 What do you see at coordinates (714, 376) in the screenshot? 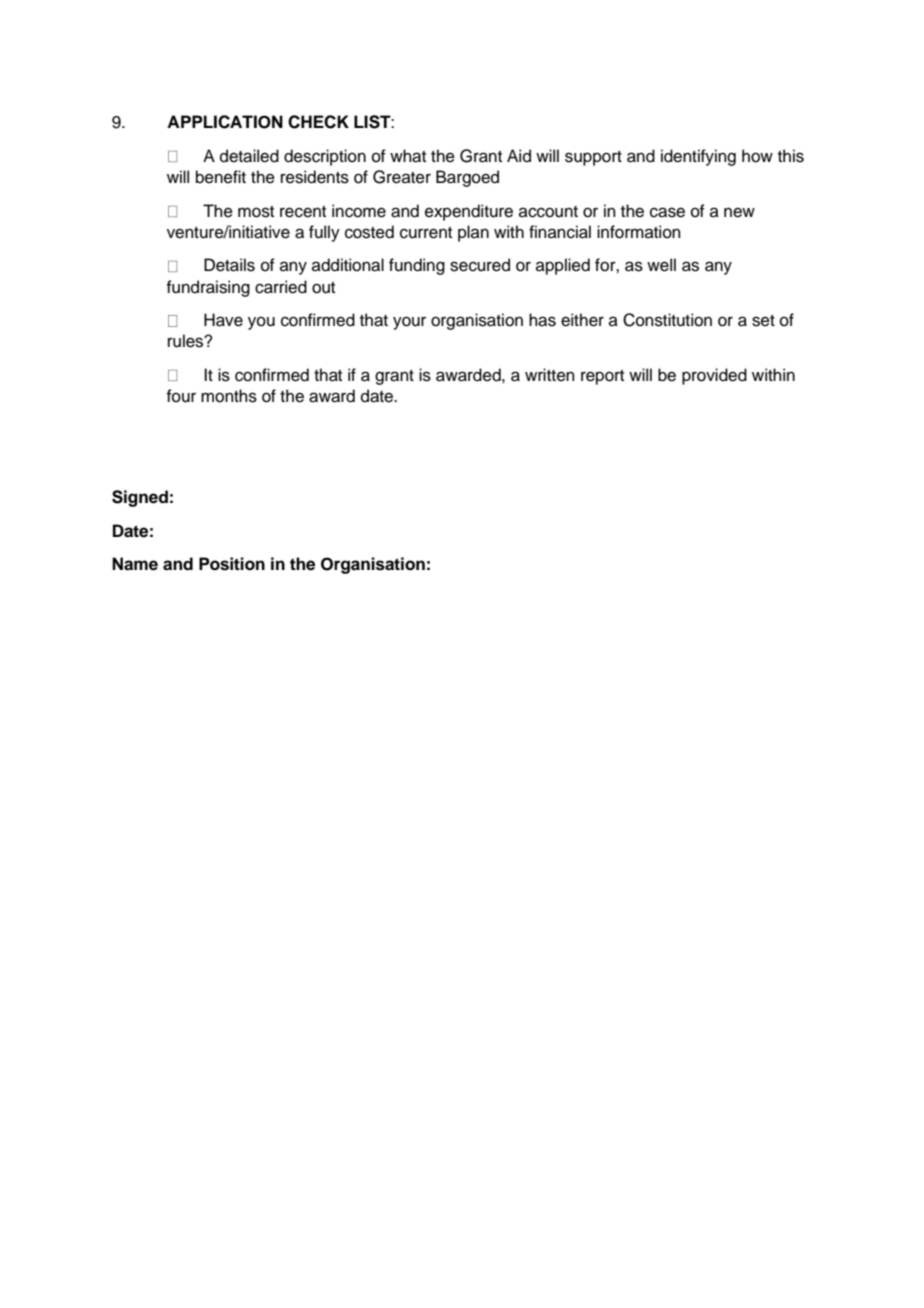
I see `provided` at bounding box center [714, 376].
